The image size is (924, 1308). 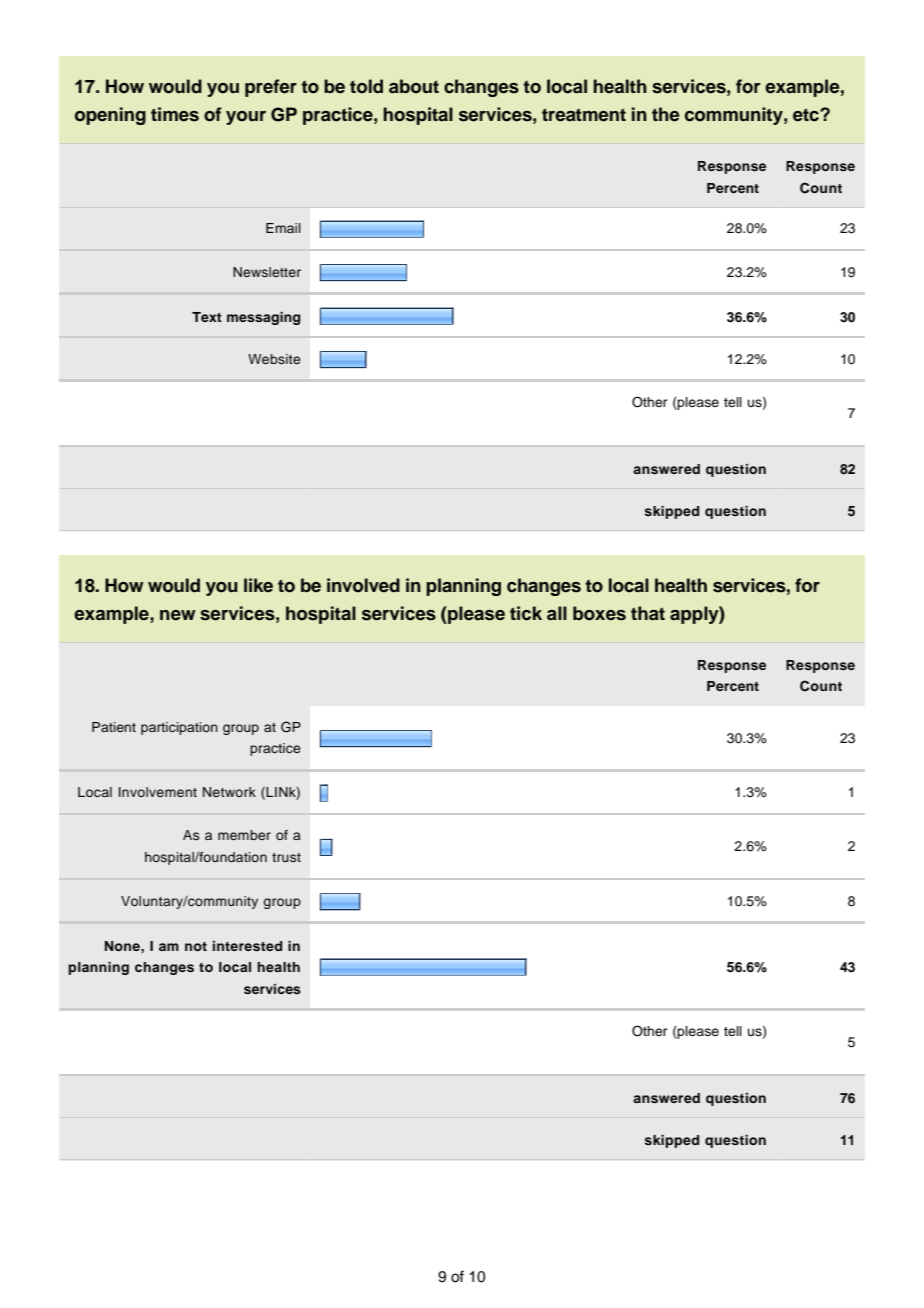 What do you see at coordinates (807, 115) in the document?
I see `etc` at bounding box center [807, 115].
